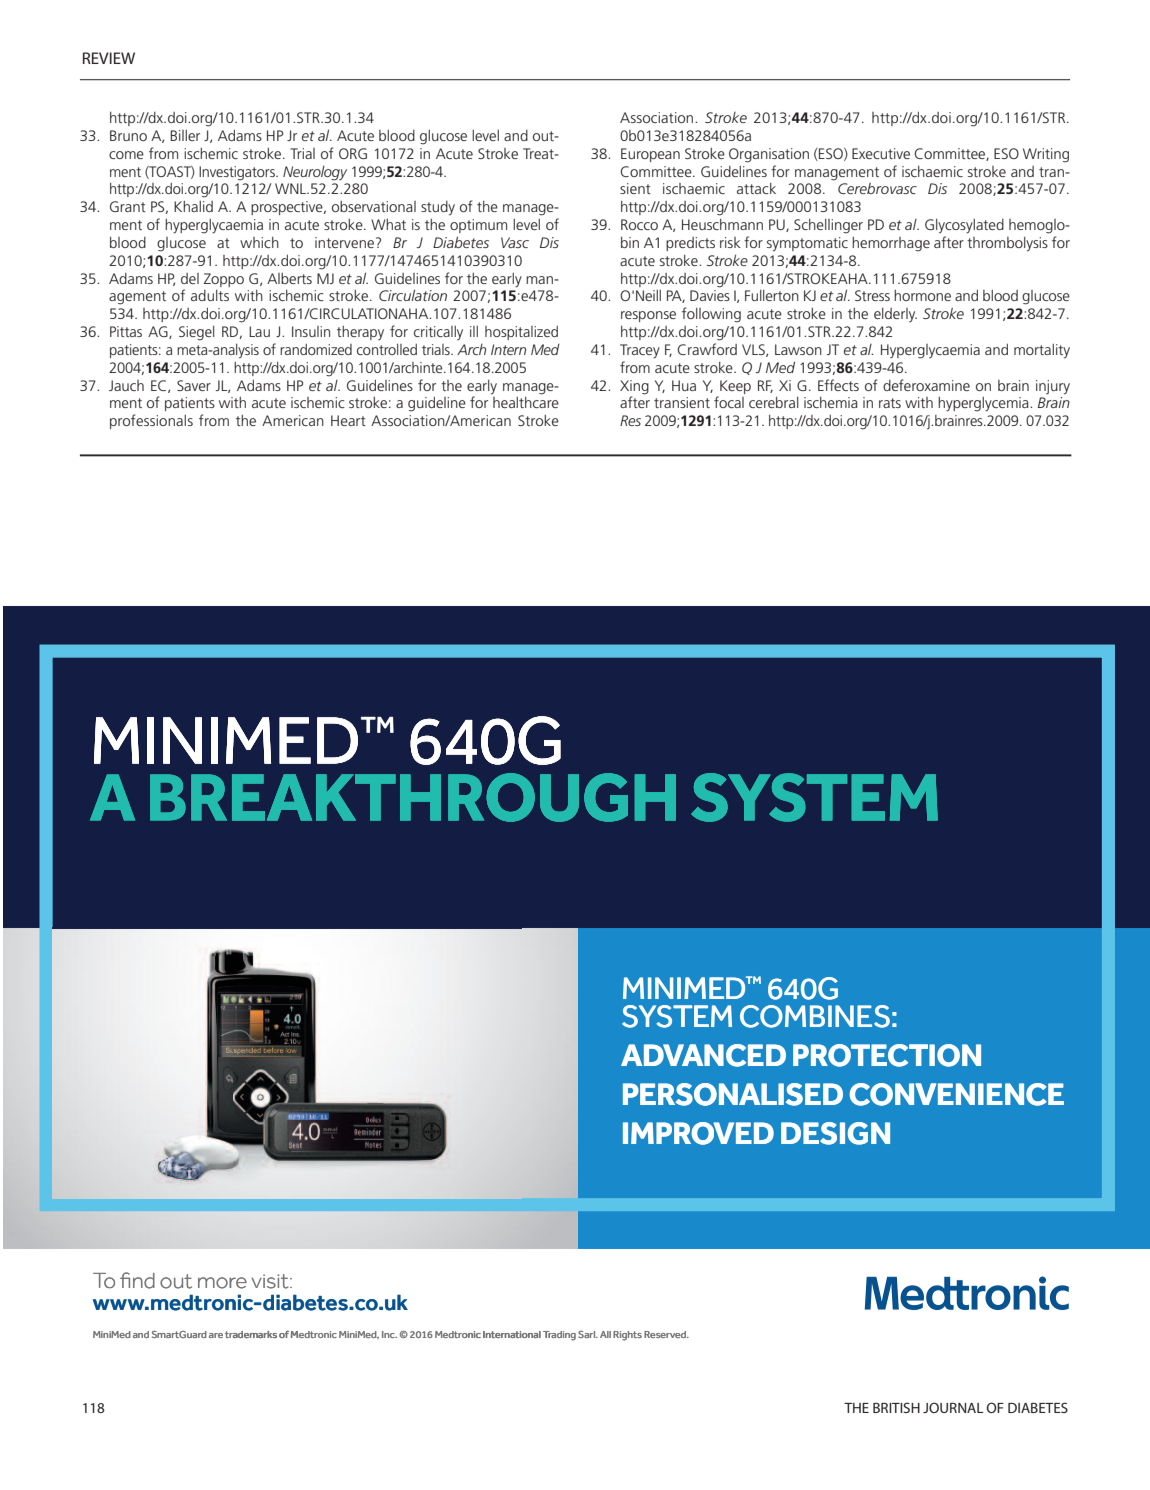 The height and width of the image is (1490, 1150). What do you see at coordinates (953, 1407) in the image?
I see `JOURNAL` at bounding box center [953, 1407].
